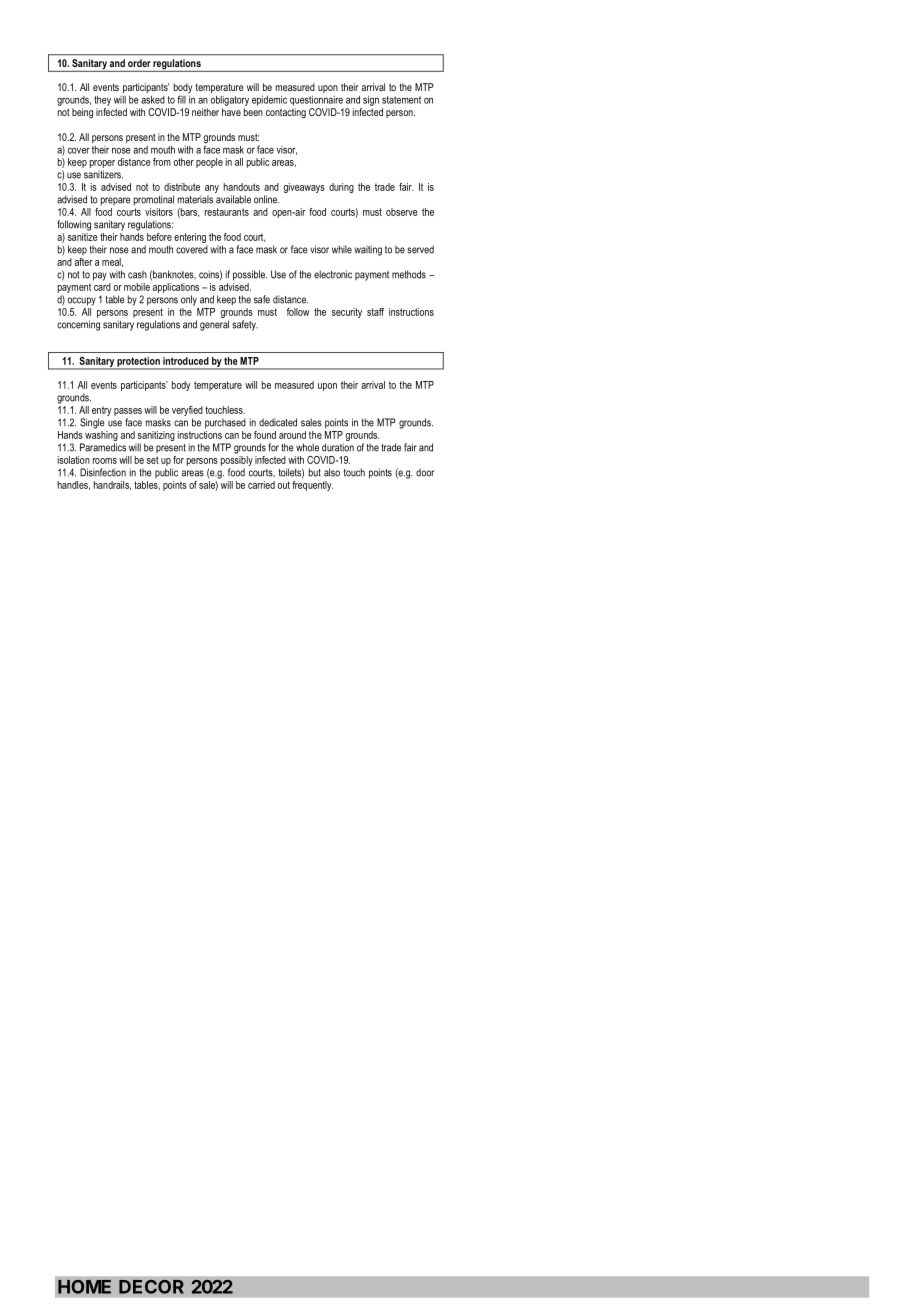 This screenshot has width=924, height=1308. Describe the element at coordinates (371, 101) in the screenshot. I see `sign` at that location.
